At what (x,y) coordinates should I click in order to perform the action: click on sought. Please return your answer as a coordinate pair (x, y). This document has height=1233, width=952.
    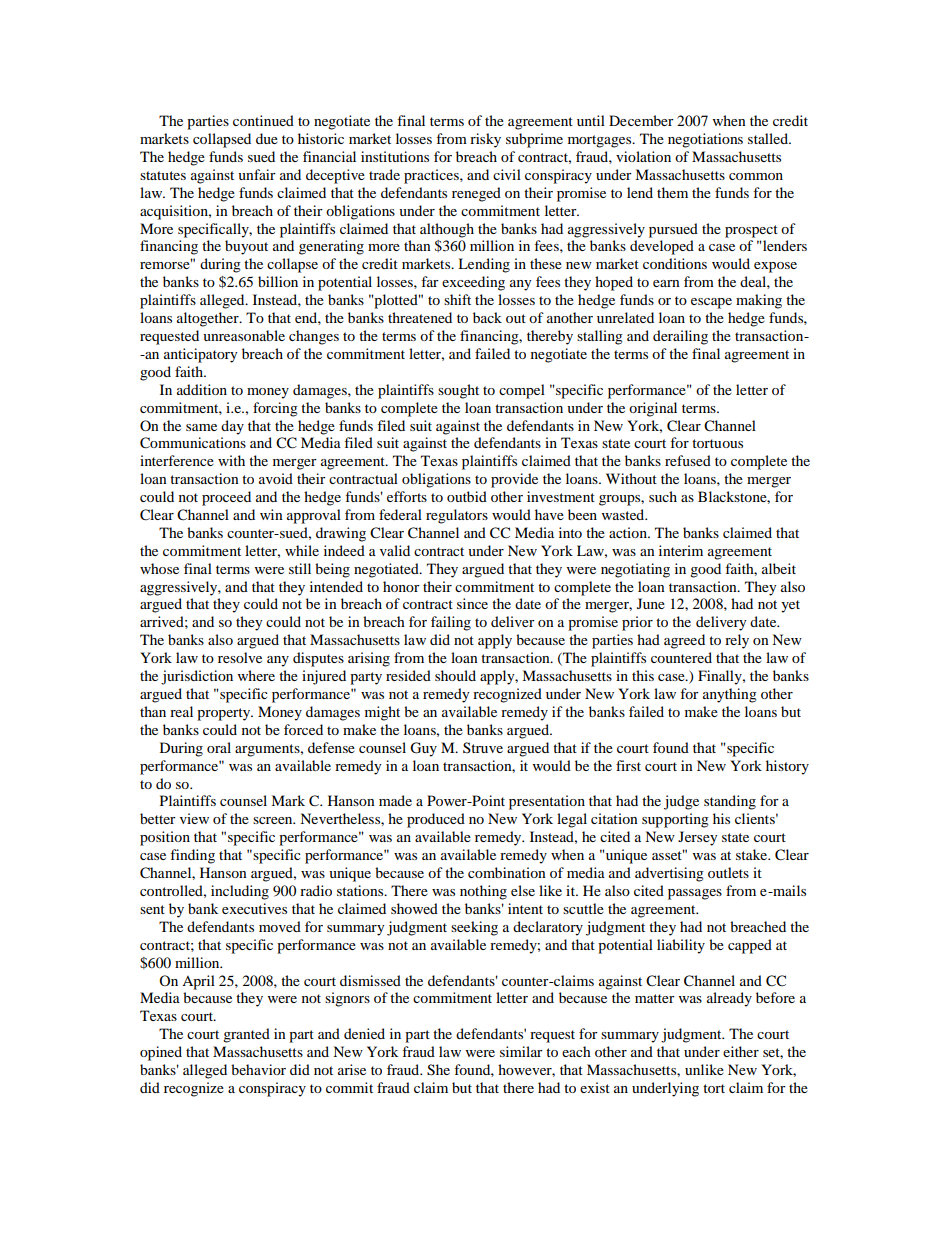
    Looking at the image, I should click on (458, 391).
